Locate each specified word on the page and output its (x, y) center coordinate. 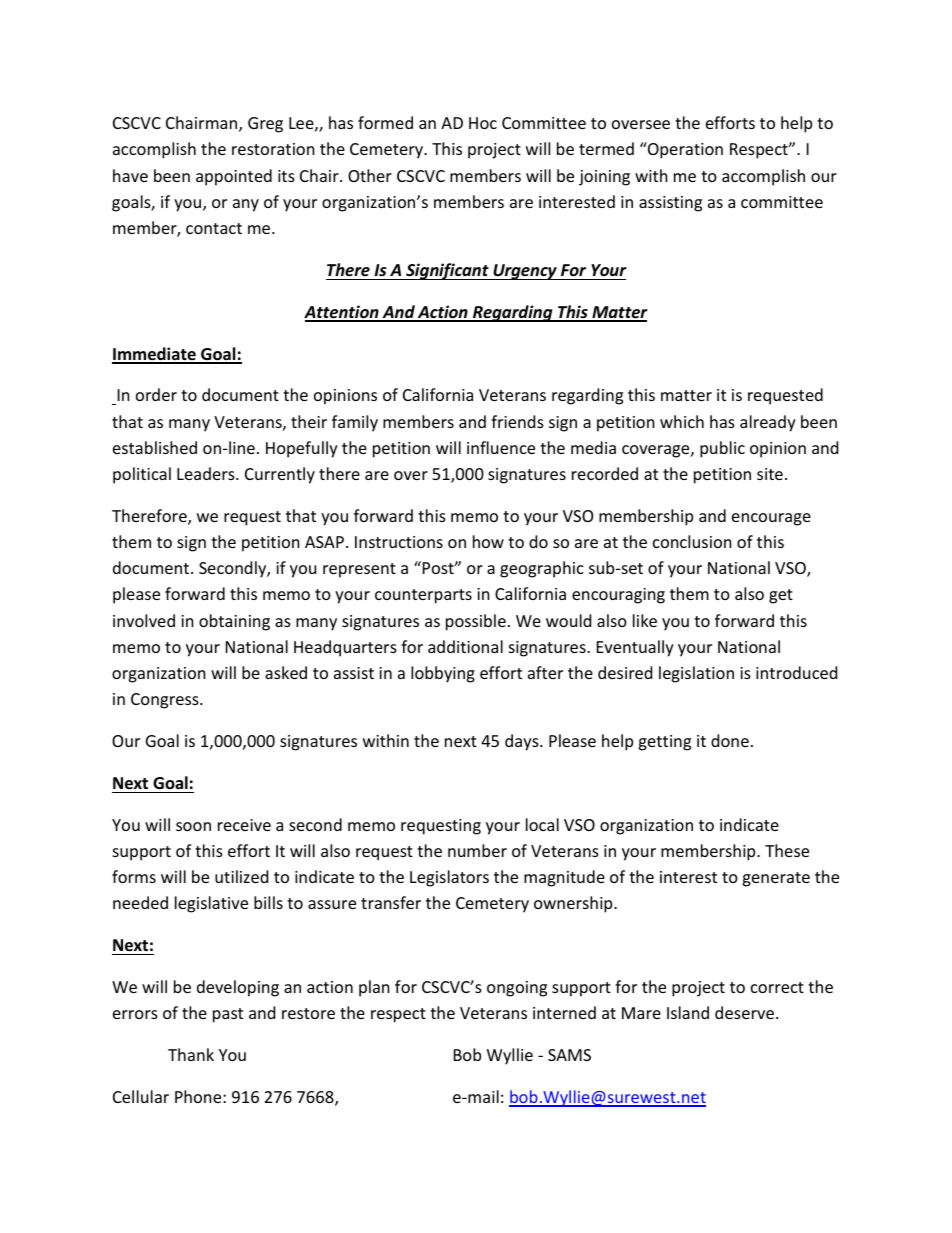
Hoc (483, 123)
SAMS (569, 1055)
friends (517, 421)
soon (193, 826)
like (645, 620)
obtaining (234, 622)
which (682, 421)
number (477, 850)
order (156, 394)
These (787, 850)
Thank (191, 1054)
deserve (744, 1012)
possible (476, 622)
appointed (234, 177)
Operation (684, 150)
